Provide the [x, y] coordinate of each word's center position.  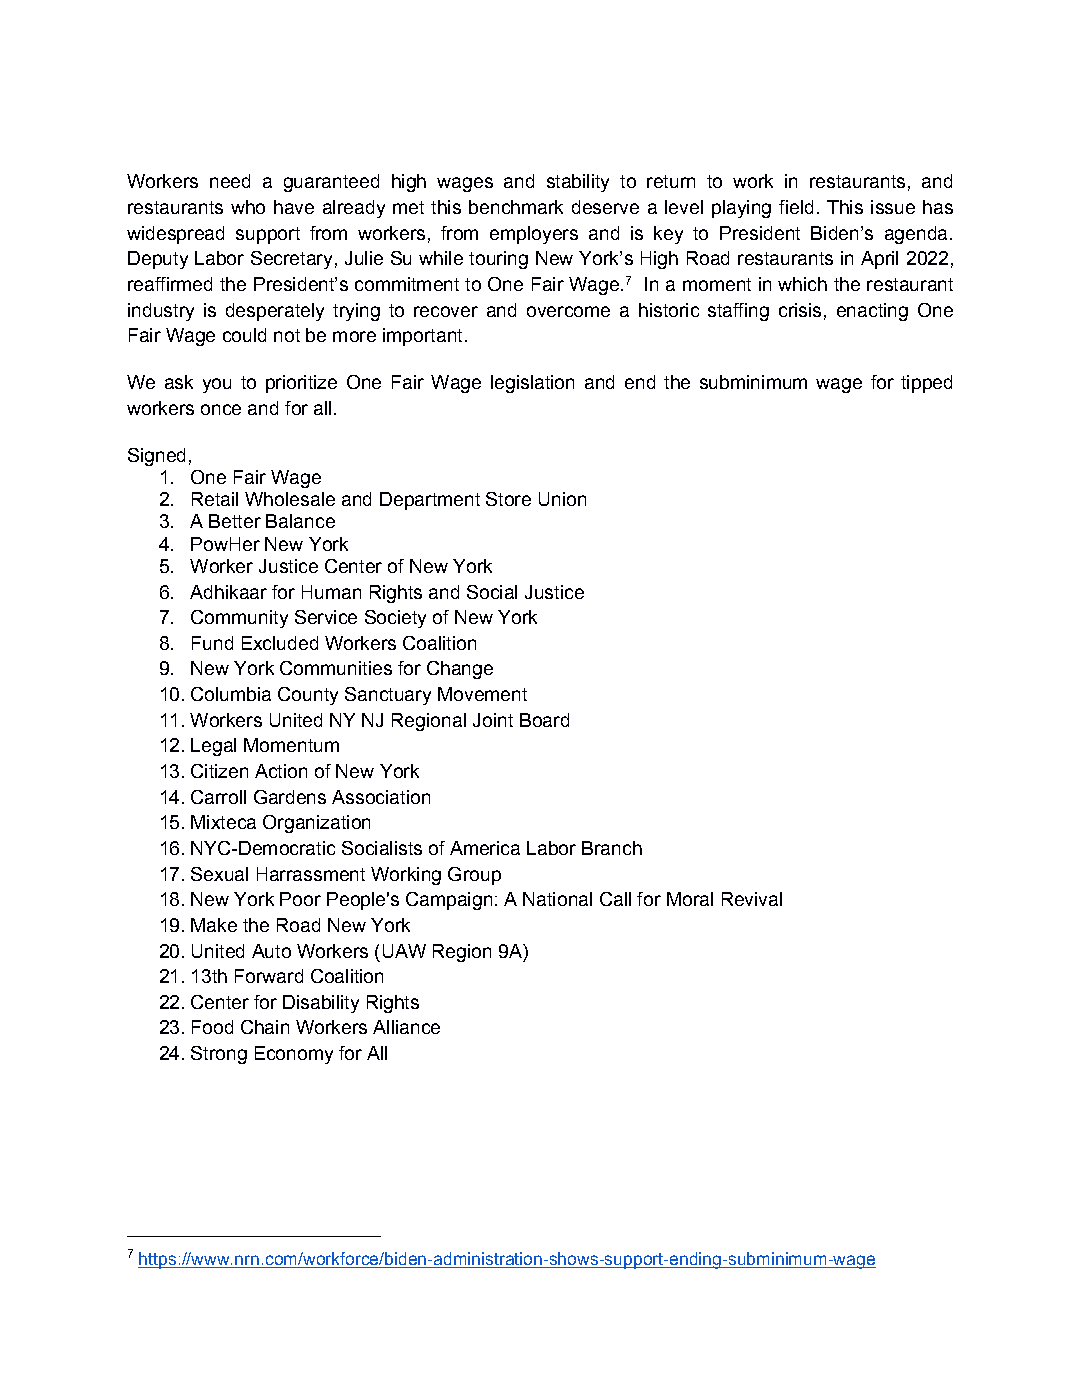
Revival [752, 899]
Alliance [406, 1027]
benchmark [516, 207]
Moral [690, 899]
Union [562, 499]
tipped [926, 384]
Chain [265, 1027]
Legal [213, 747]
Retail [215, 499]
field [796, 207]
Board [544, 720]
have [294, 207]
